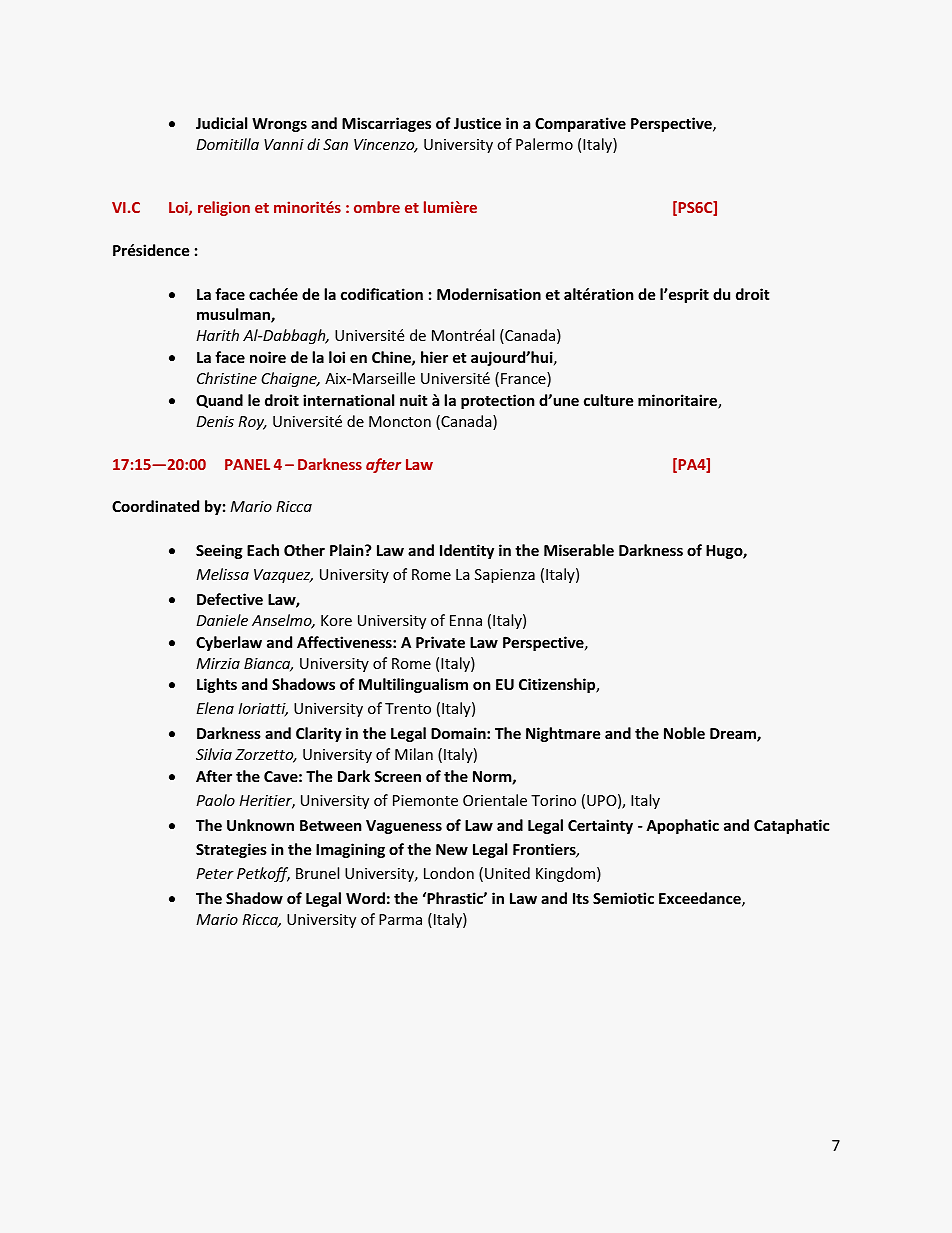  Describe the element at coordinates (219, 551) in the screenshot. I see `Seeing` at that location.
